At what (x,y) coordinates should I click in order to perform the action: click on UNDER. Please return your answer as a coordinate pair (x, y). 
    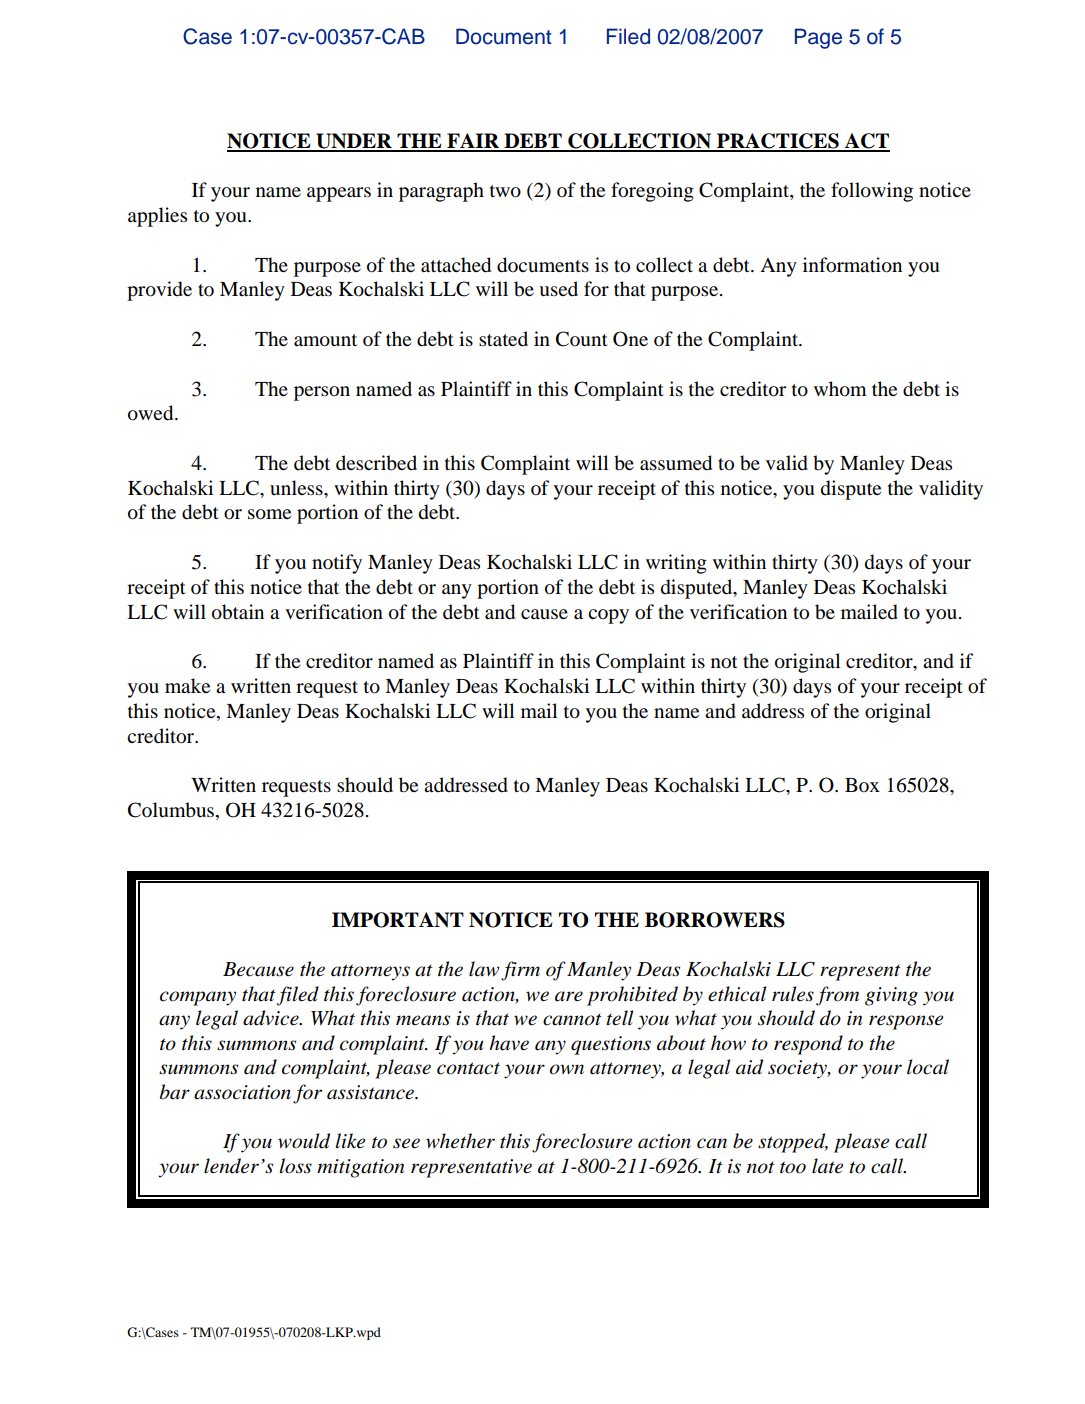
    Looking at the image, I should click on (354, 142).
